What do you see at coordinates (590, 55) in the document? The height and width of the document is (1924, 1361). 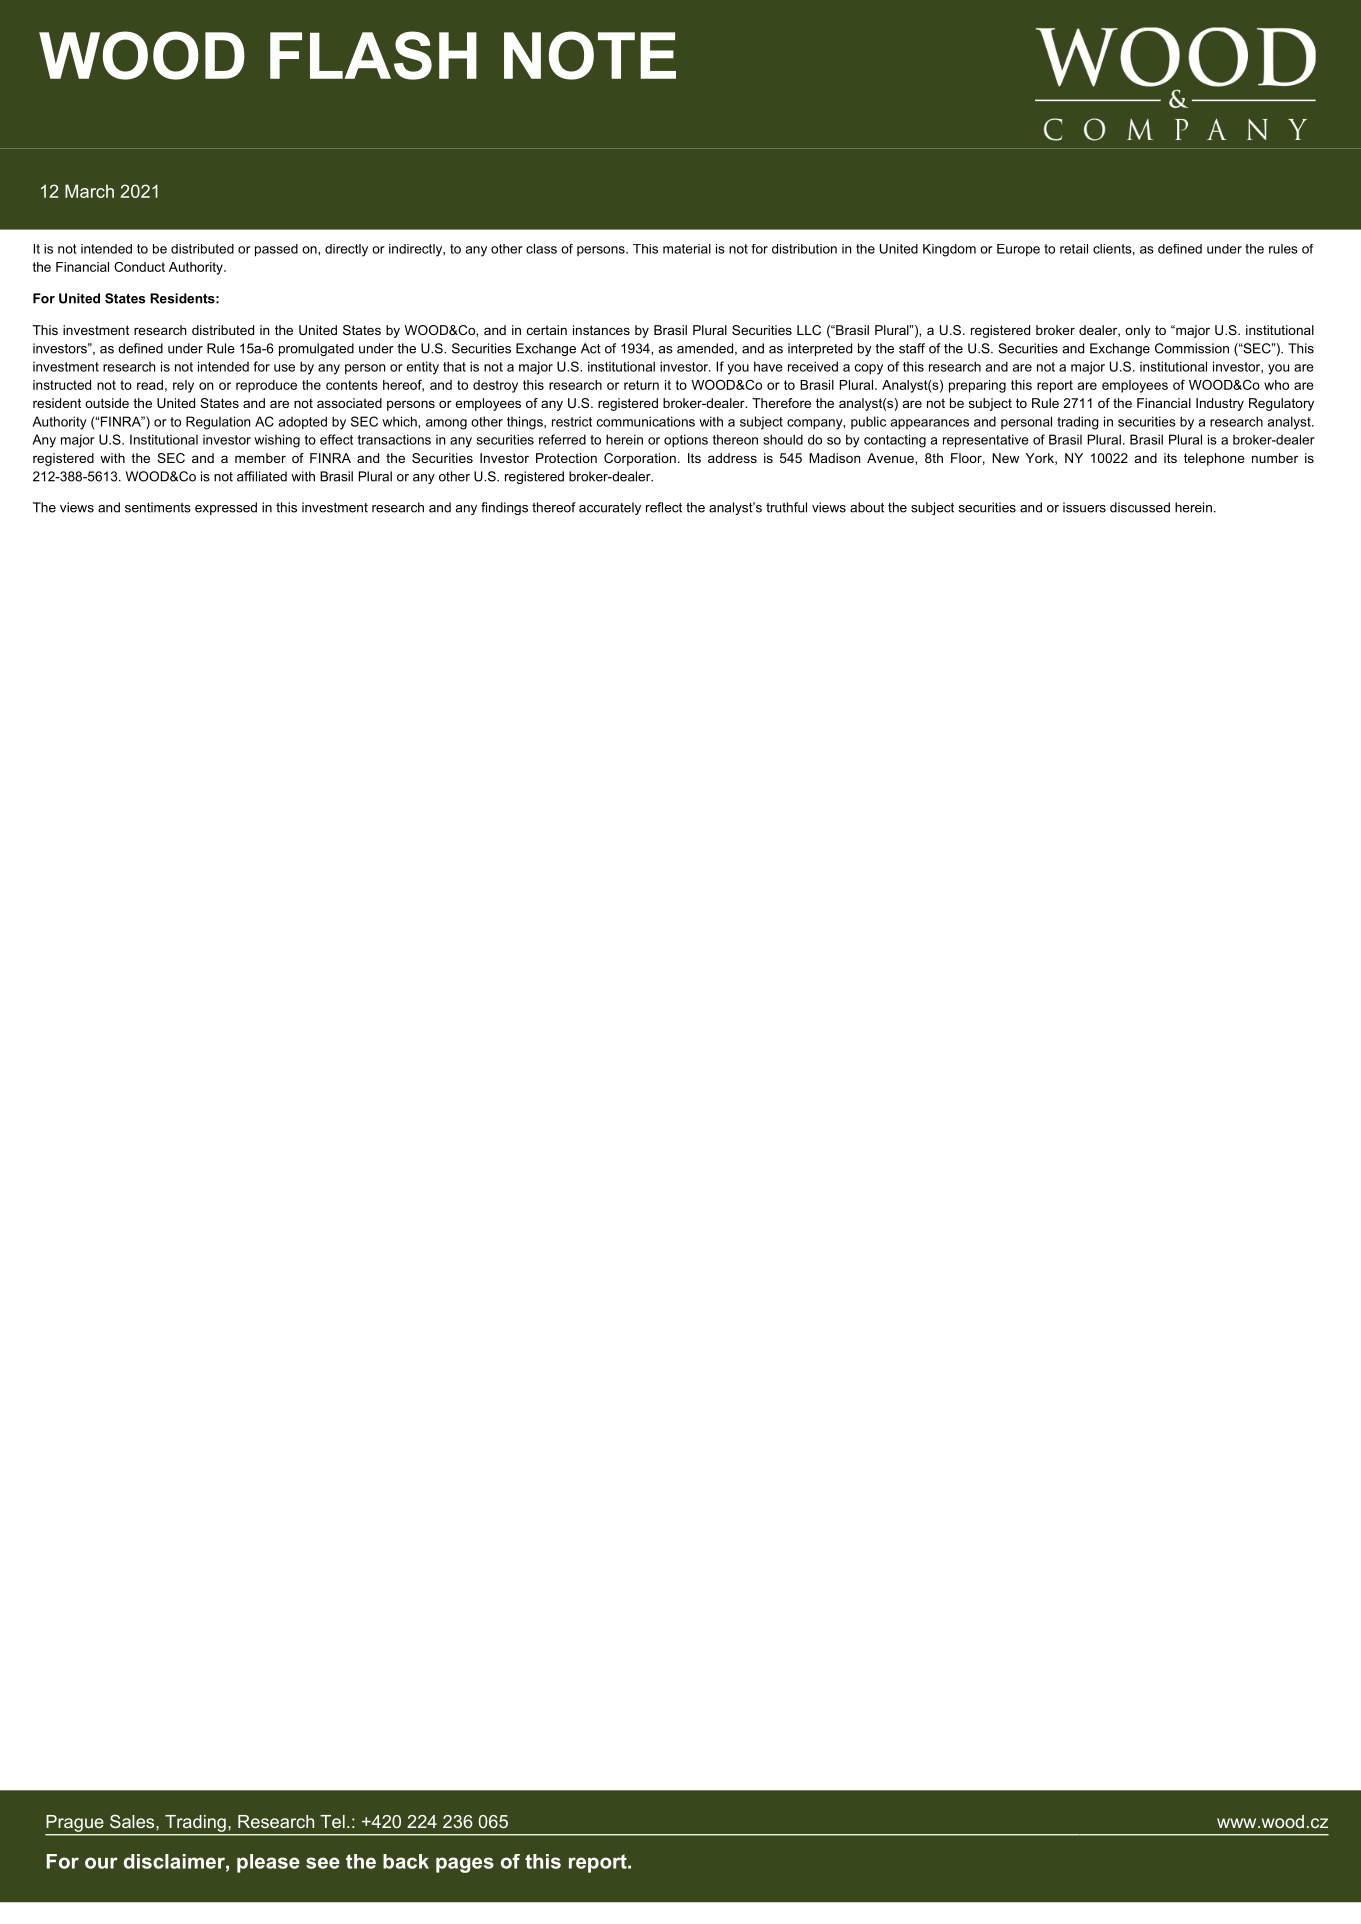 I see `NOTE` at bounding box center [590, 55].
